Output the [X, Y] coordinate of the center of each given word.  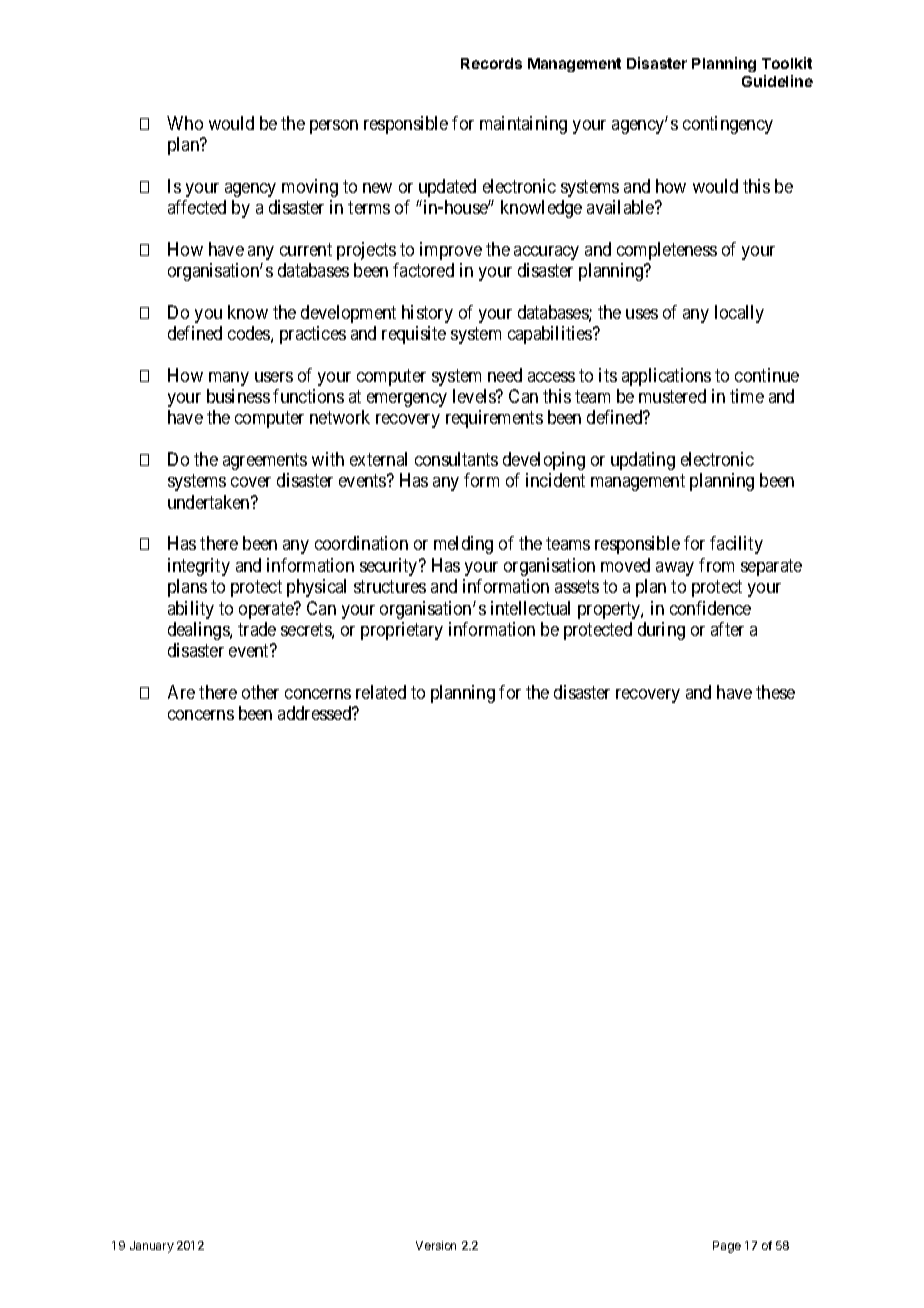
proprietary [402, 631]
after [727, 629]
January [152, 1247]
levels [475, 396]
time [747, 396]
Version [436, 1245]
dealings [199, 631]
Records [491, 63]
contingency [728, 125]
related [381, 692]
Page [727, 1247]
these [775, 692]
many [229, 379]
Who [185, 123]
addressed [316, 713]
